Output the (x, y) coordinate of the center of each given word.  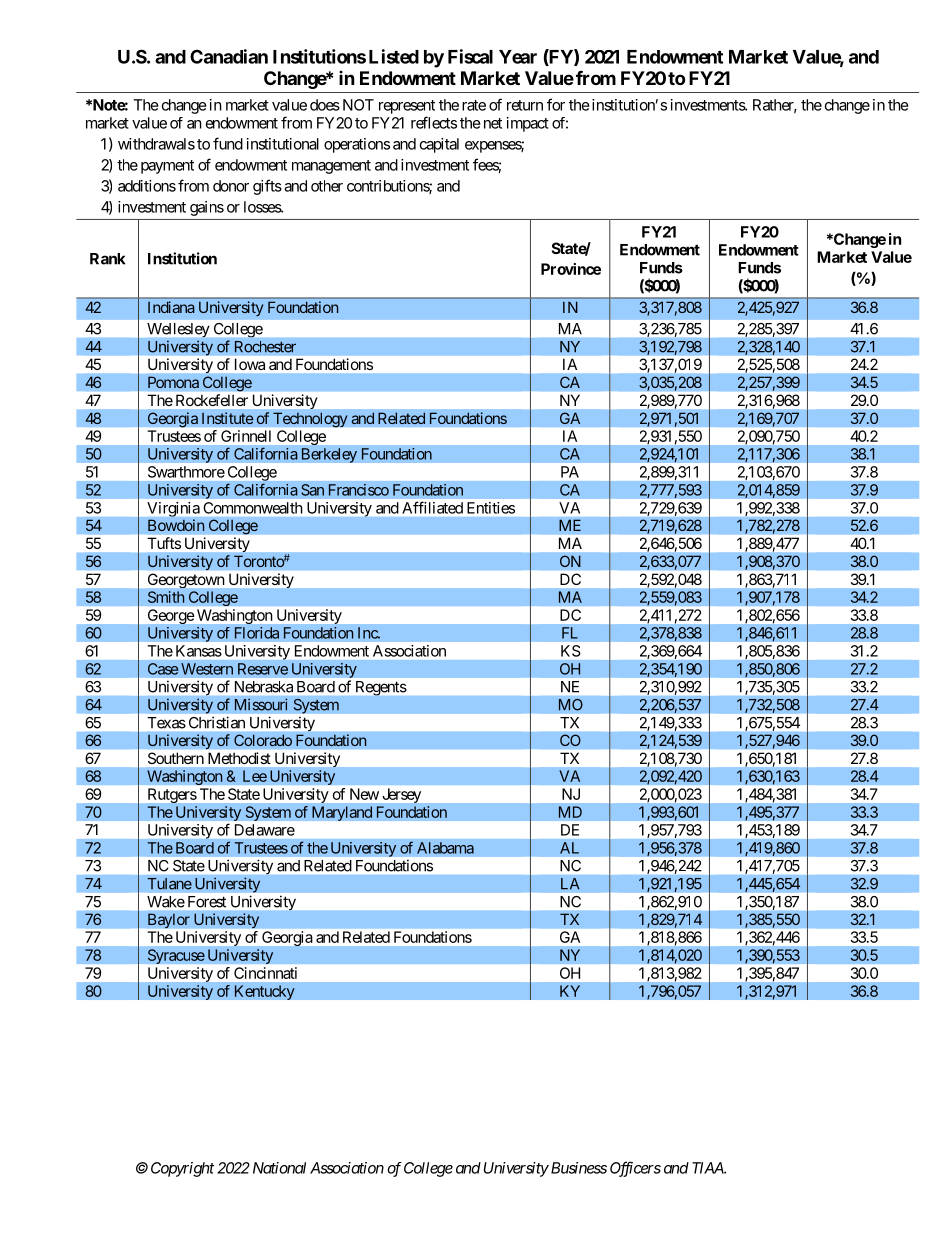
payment (167, 167)
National (279, 1168)
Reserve (263, 669)
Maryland (342, 813)
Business (577, 1168)
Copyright (182, 1169)
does (325, 105)
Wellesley (178, 330)
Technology (310, 419)
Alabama (445, 848)
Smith (166, 597)
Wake (166, 902)
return (525, 105)
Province (571, 269)
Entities (491, 508)
